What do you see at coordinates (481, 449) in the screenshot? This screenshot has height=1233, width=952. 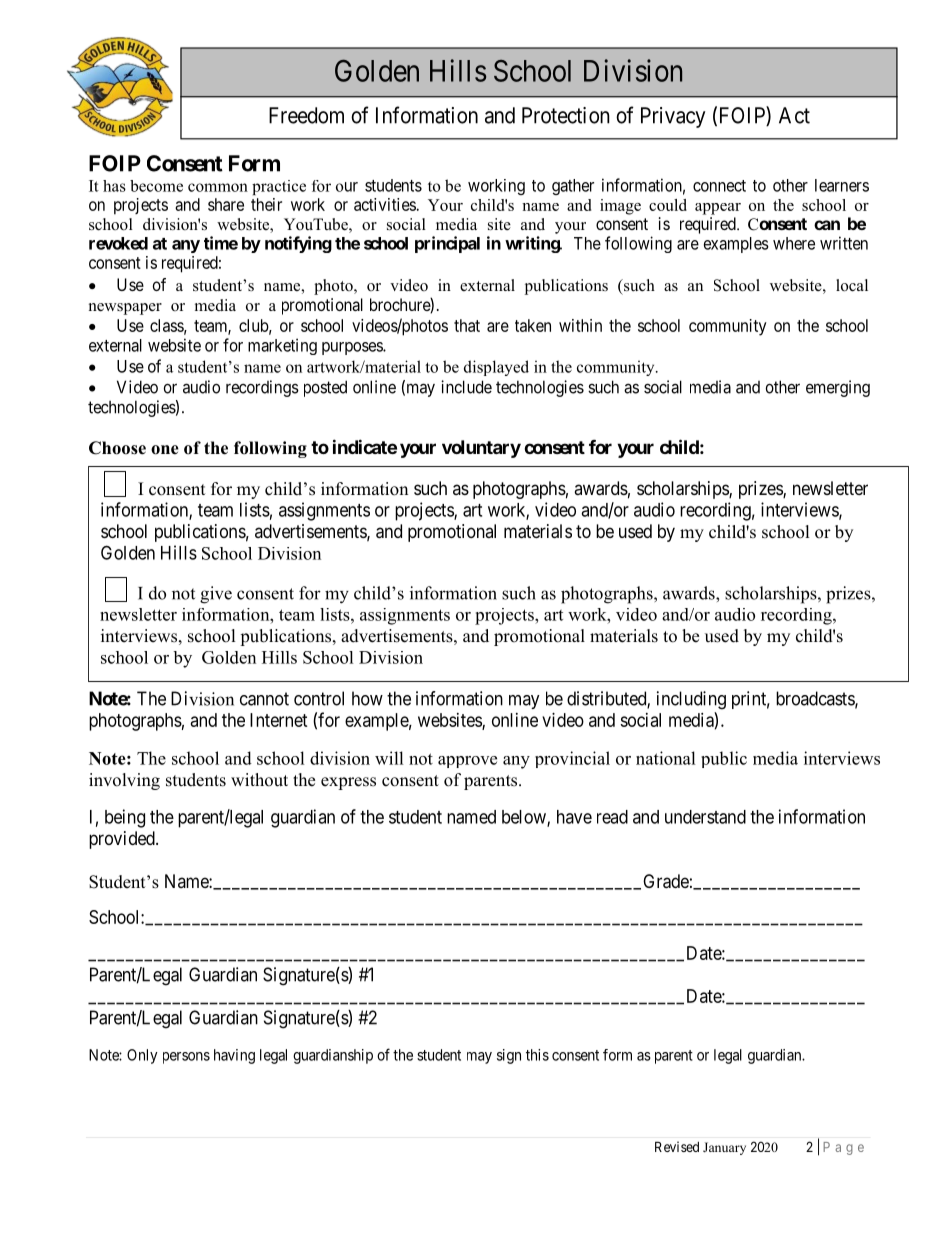 I see `voluntary` at bounding box center [481, 449].
